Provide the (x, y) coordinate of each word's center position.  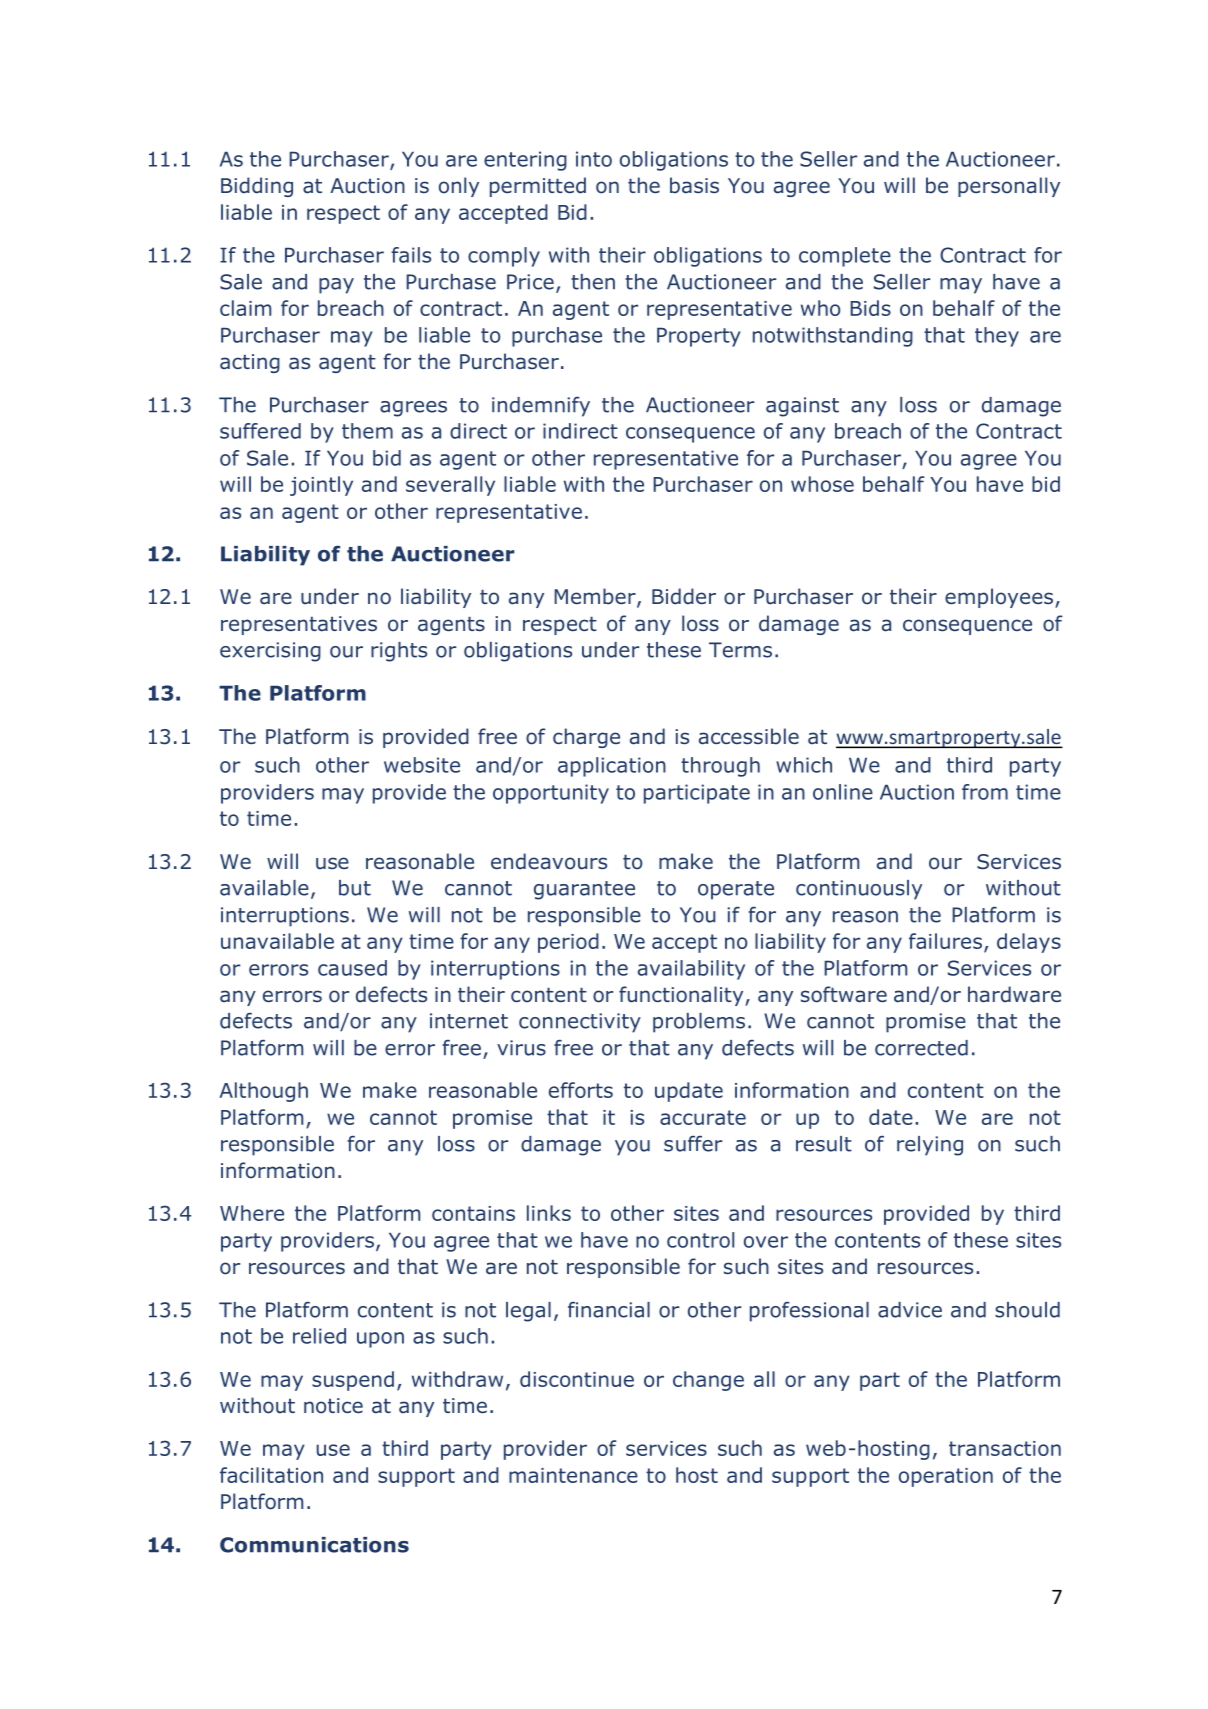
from (985, 792)
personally (1009, 187)
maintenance (573, 1475)
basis (694, 185)
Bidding (257, 187)
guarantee (584, 890)
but (355, 888)
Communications (314, 1545)
